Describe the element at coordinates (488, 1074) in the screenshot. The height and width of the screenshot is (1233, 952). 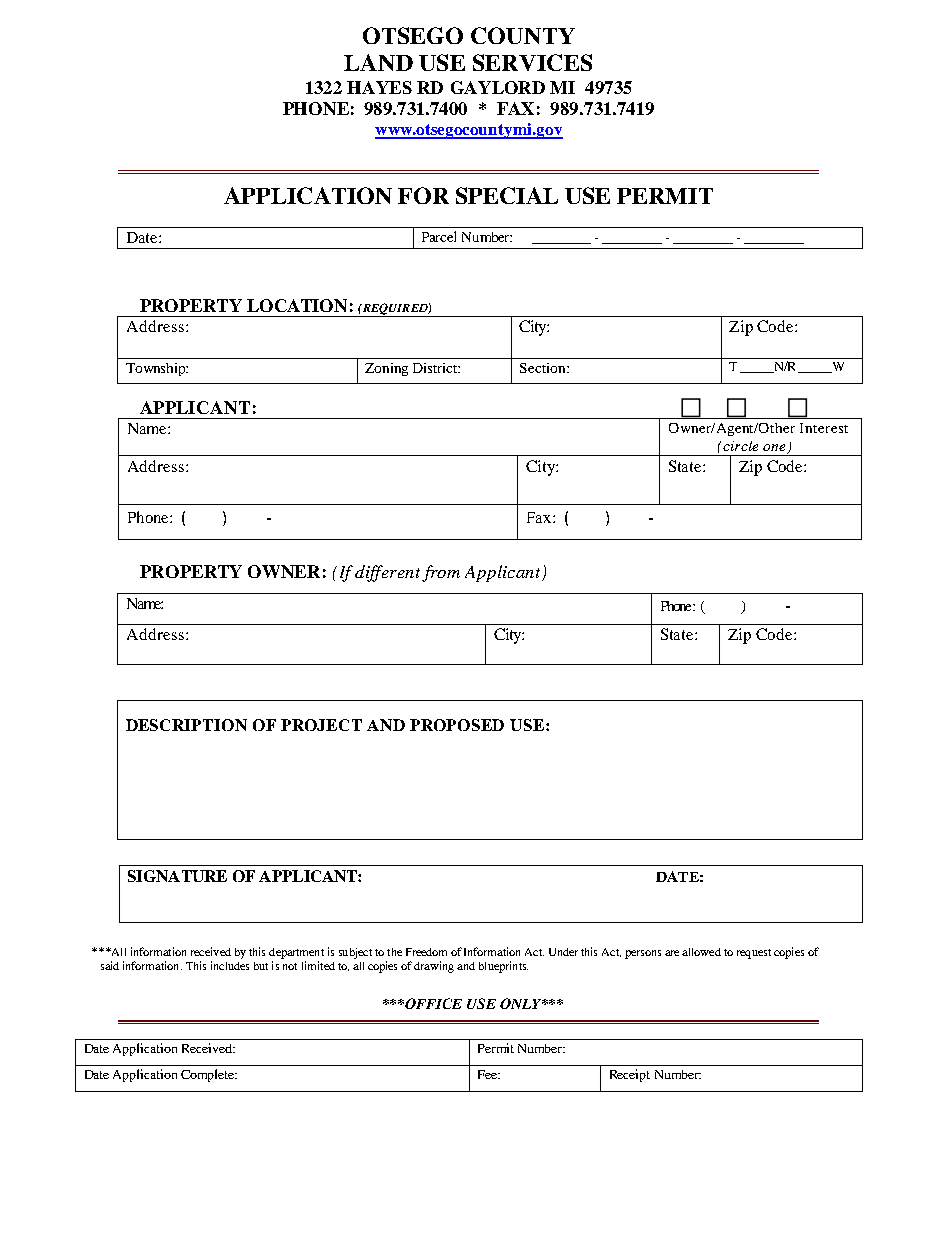
I see `Fee` at that location.
